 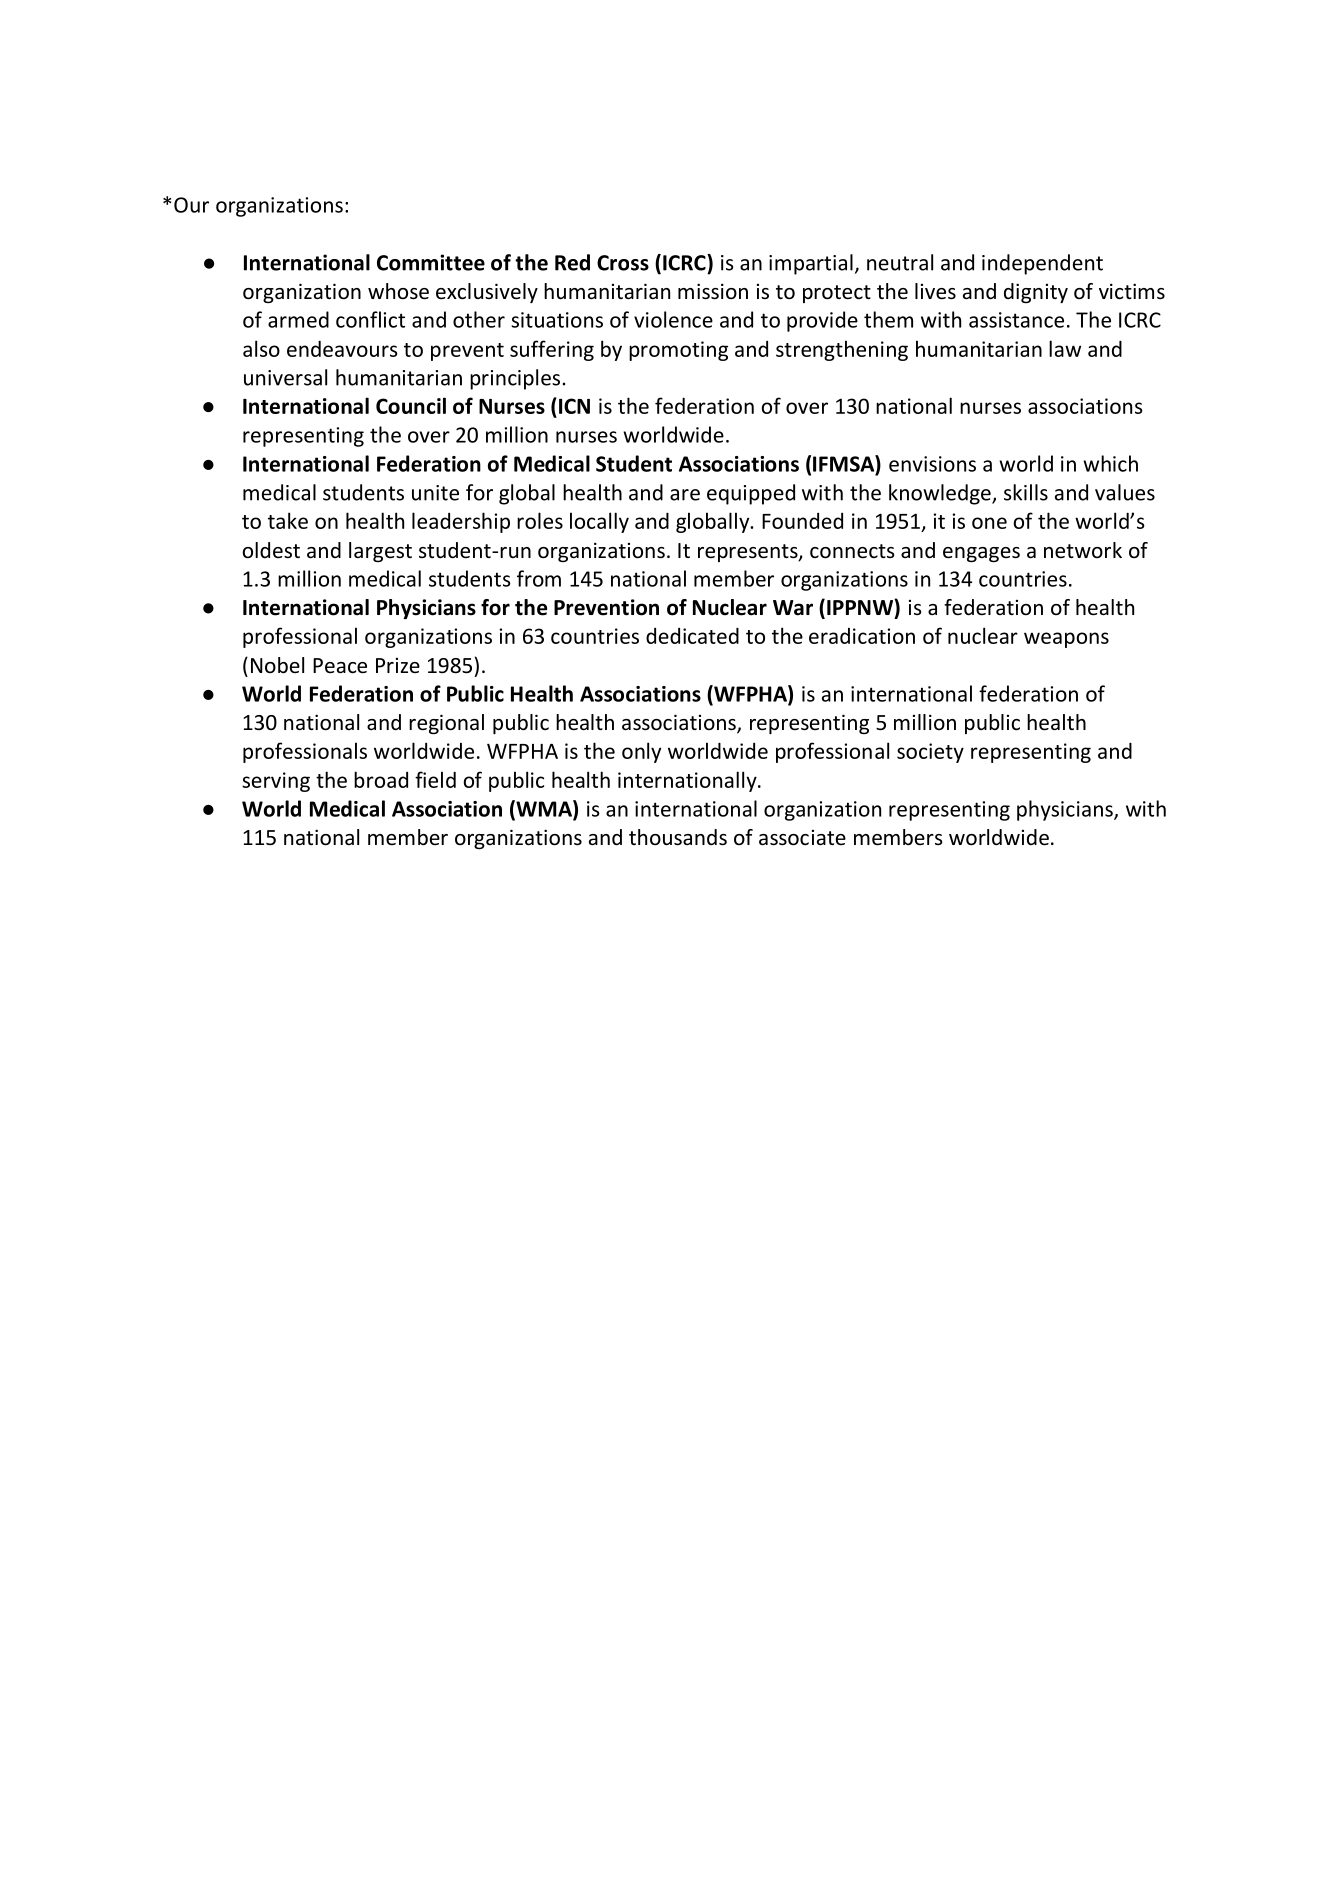 What do you see at coordinates (1110, 463) in the document?
I see `which` at bounding box center [1110, 463].
